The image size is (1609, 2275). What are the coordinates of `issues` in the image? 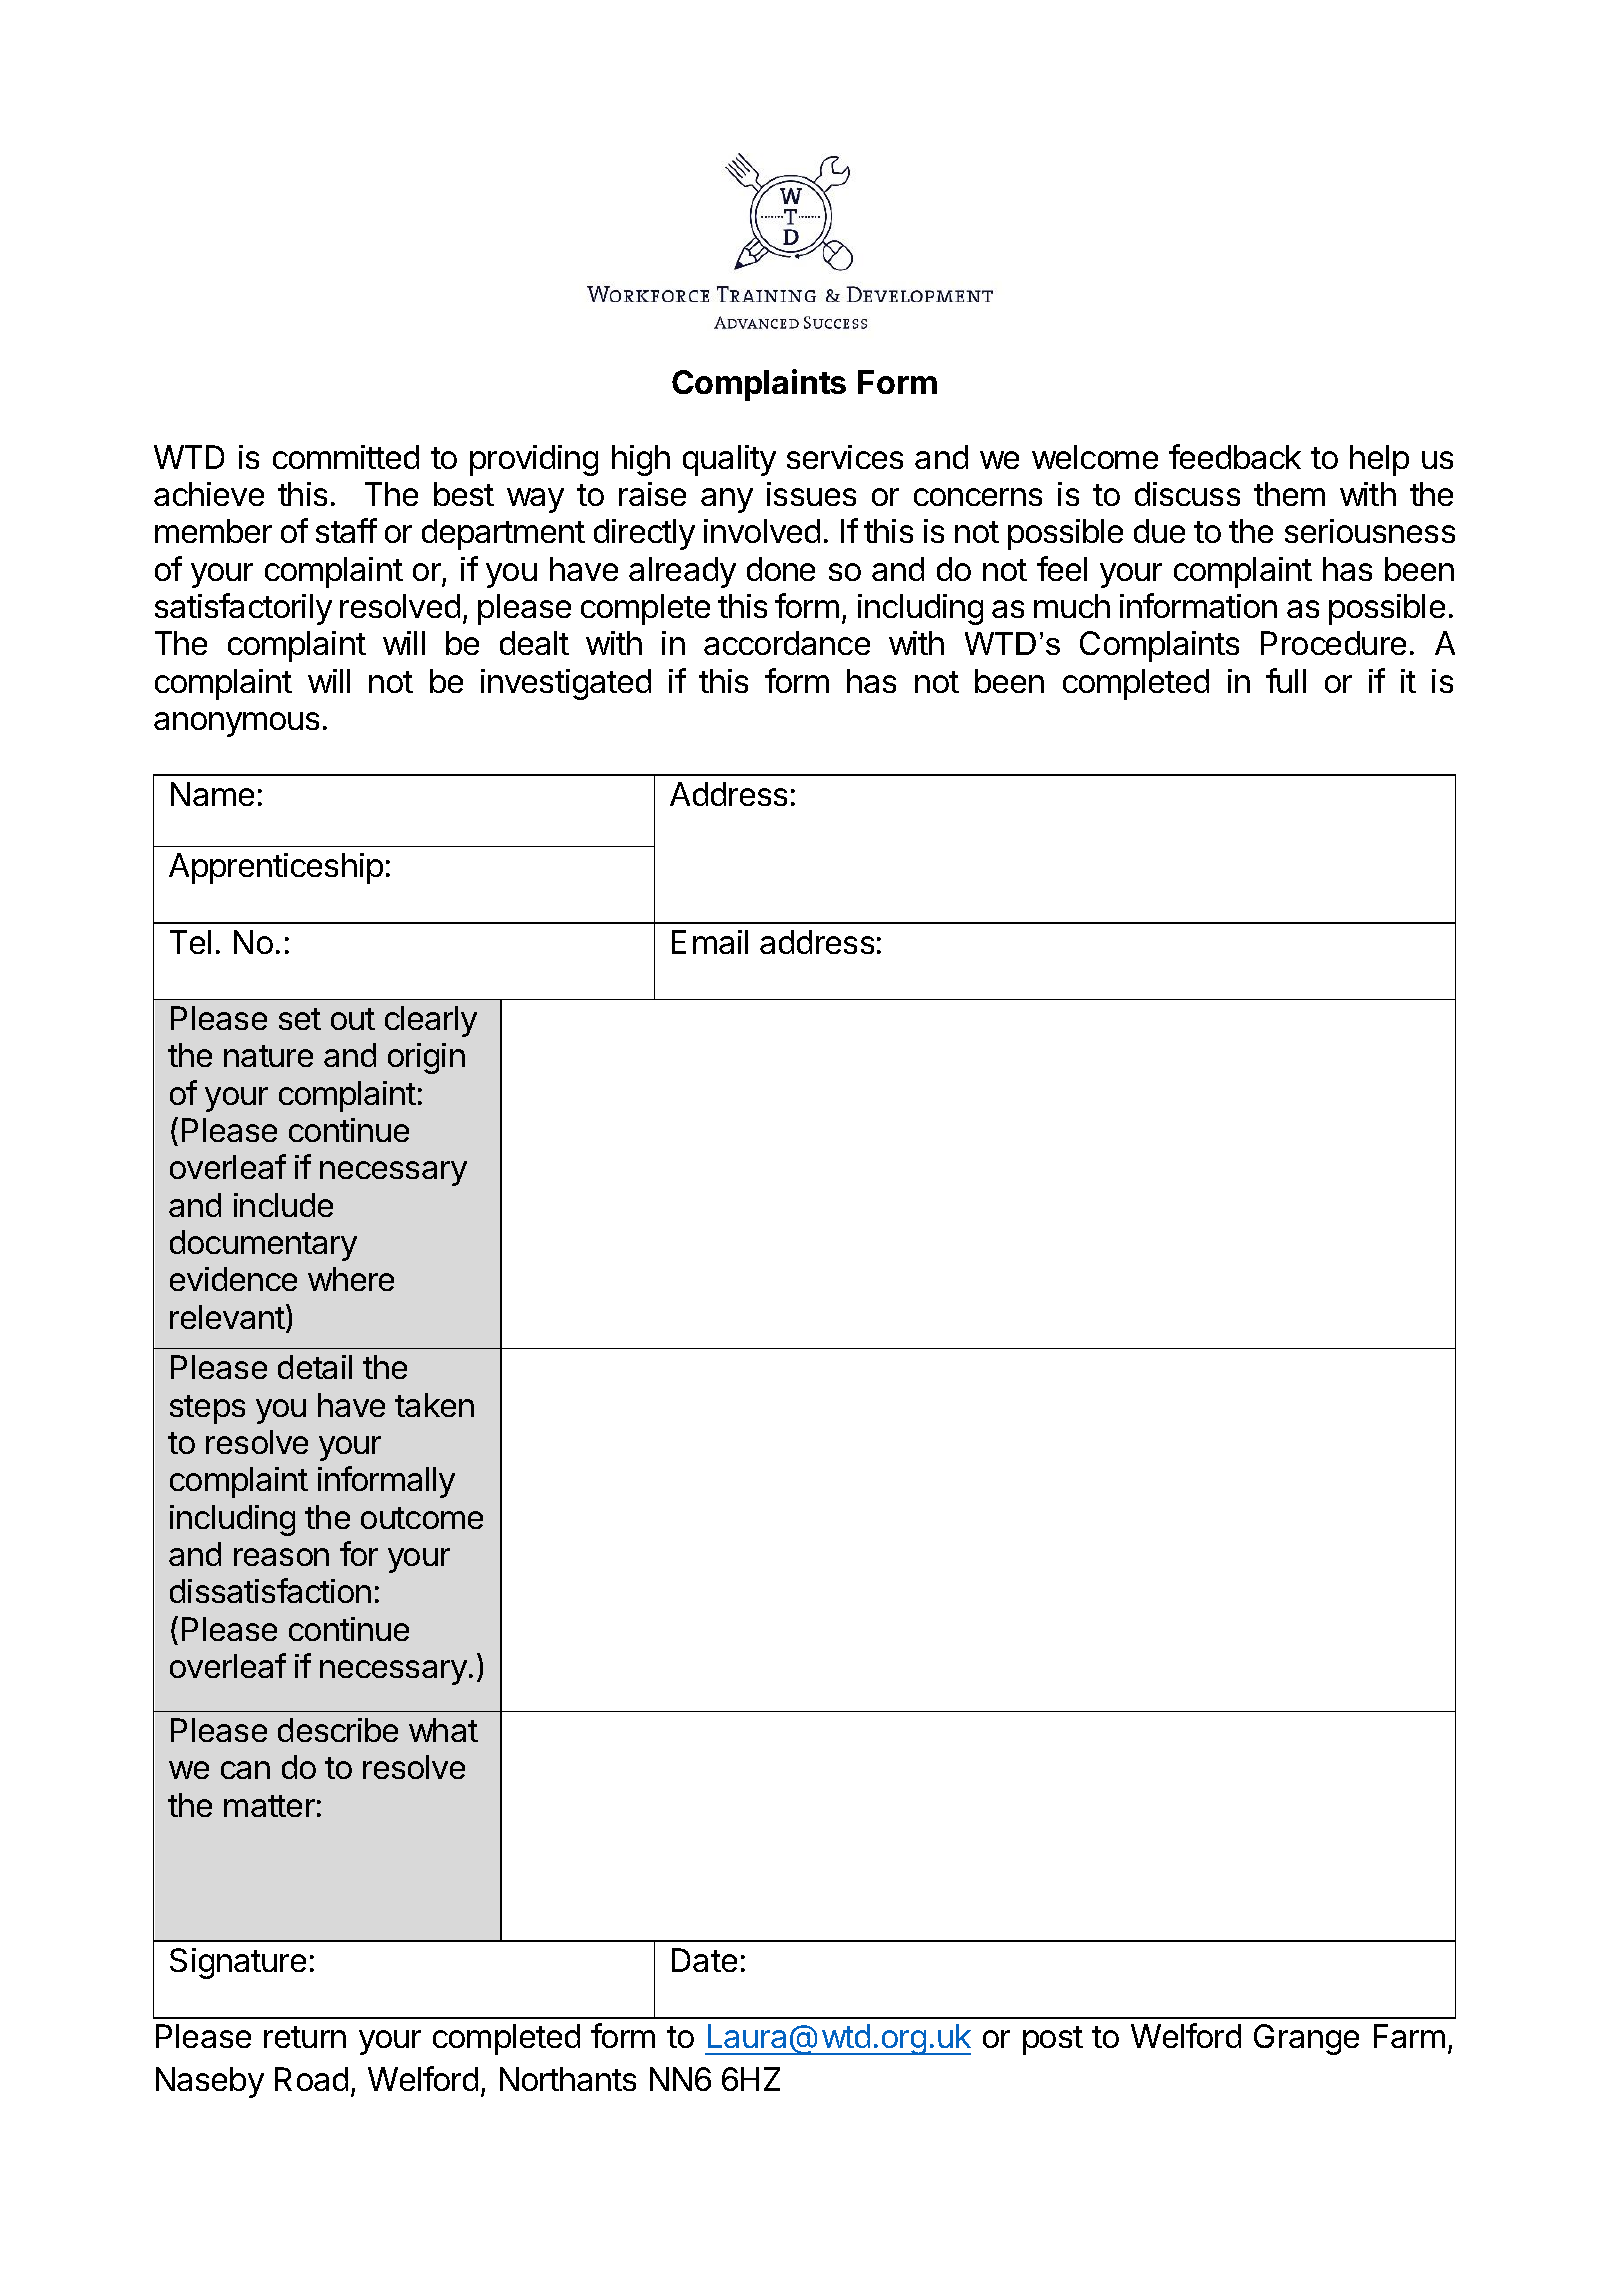 It's located at (811, 494).
